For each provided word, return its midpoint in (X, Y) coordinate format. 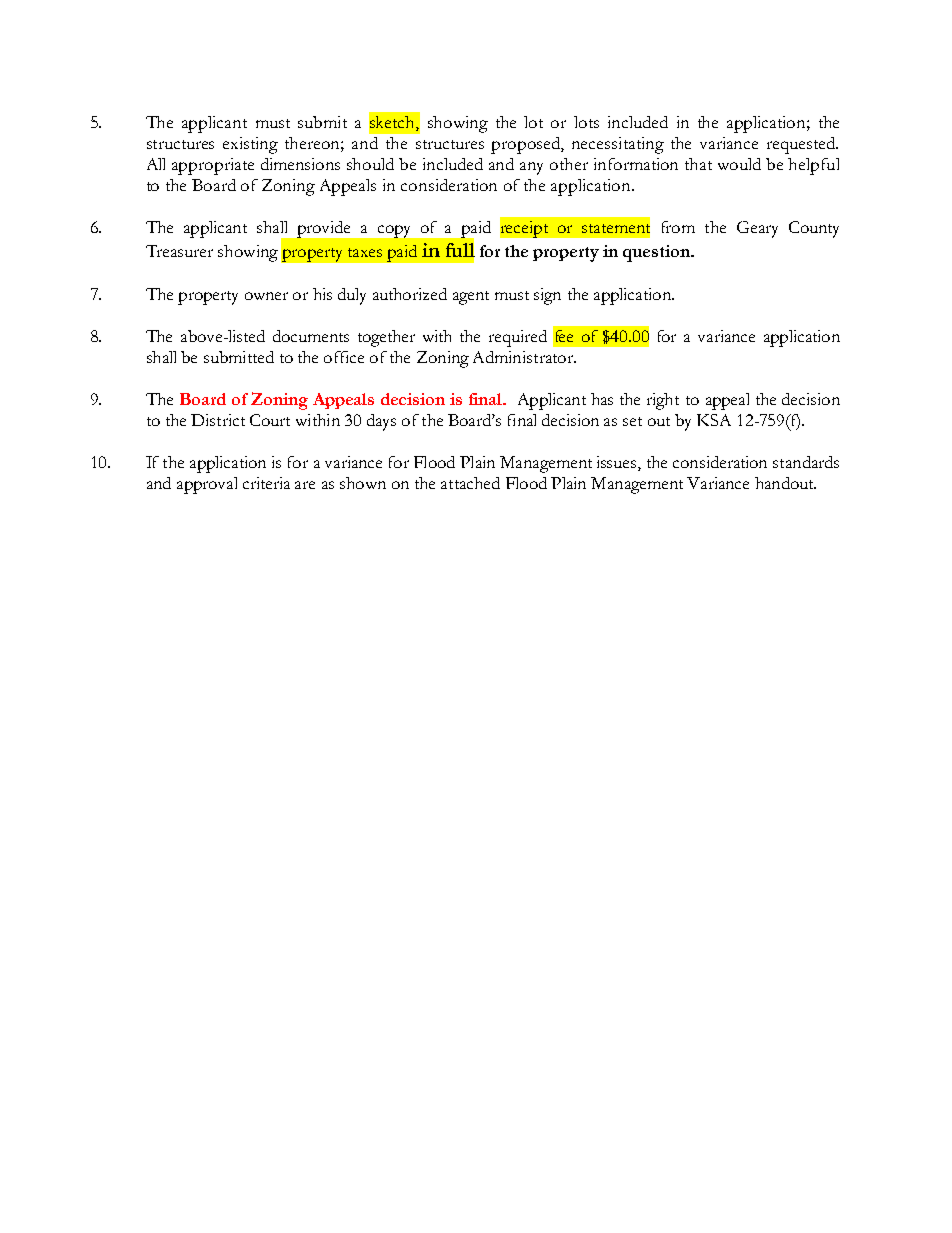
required (518, 338)
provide (323, 229)
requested (802, 145)
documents (311, 336)
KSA (714, 420)
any (531, 168)
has (602, 399)
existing (250, 145)
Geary (757, 229)
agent (471, 298)
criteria (266, 483)
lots (586, 122)
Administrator (524, 357)
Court (270, 420)
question (657, 253)
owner (266, 296)
